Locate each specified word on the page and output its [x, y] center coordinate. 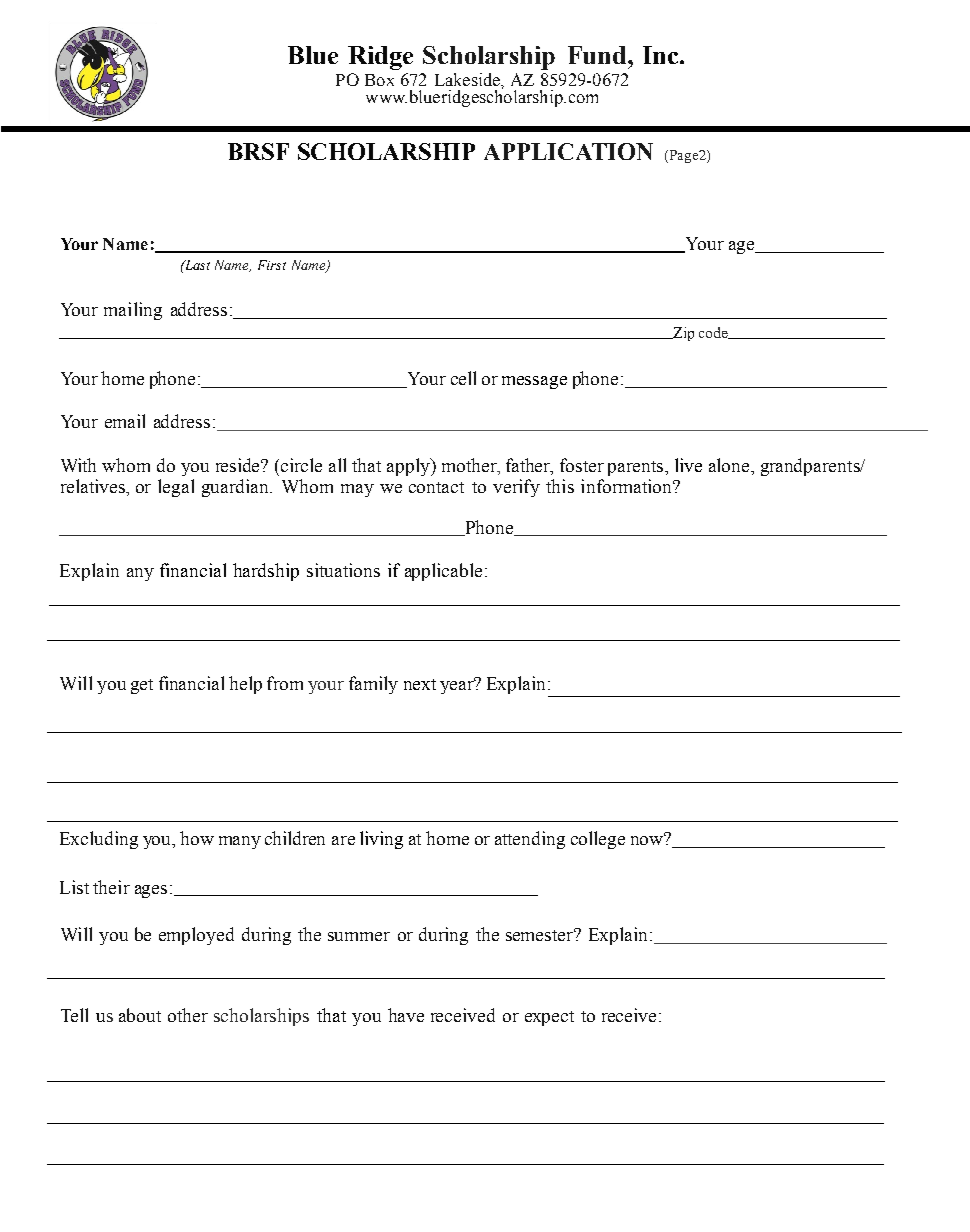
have [406, 1015]
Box [379, 80]
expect [549, 1018]
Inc [662, 55]
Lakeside [468, 79]
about [140, 1015]
